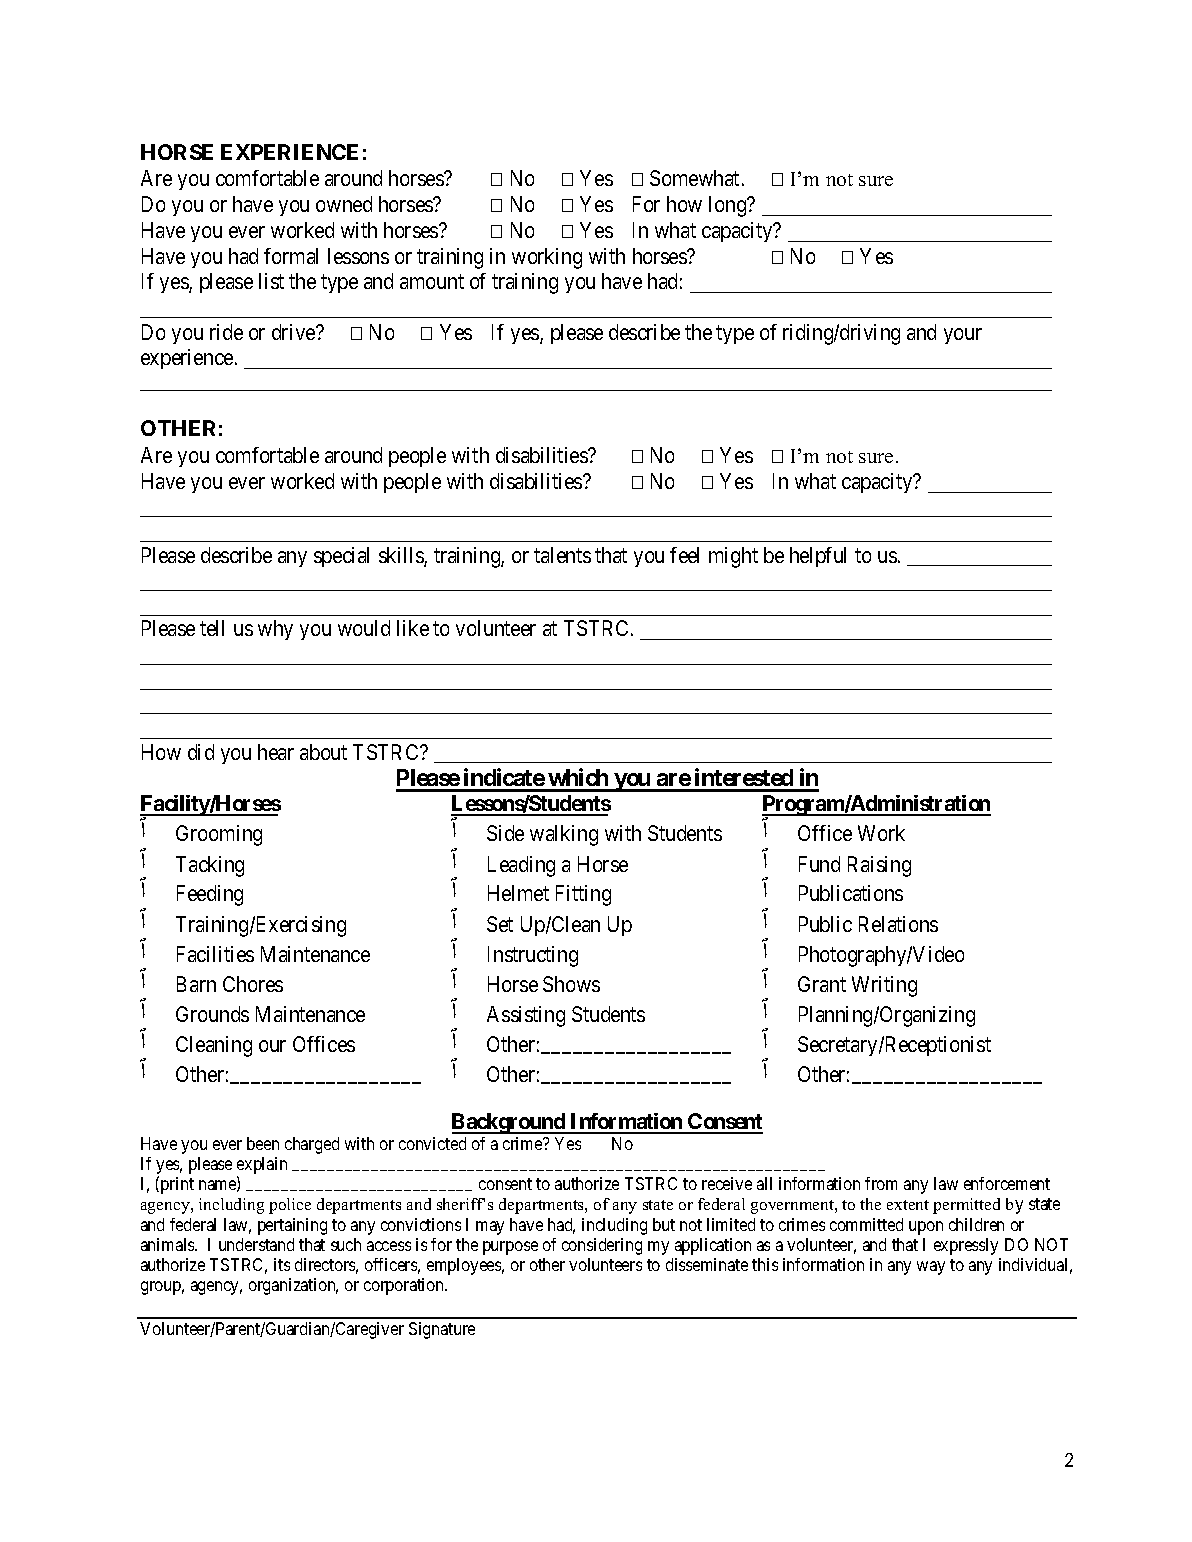  What do you see at coordinates (562, 555) in the screenshot?
I see `talents` at bounding box center [562, 555].
